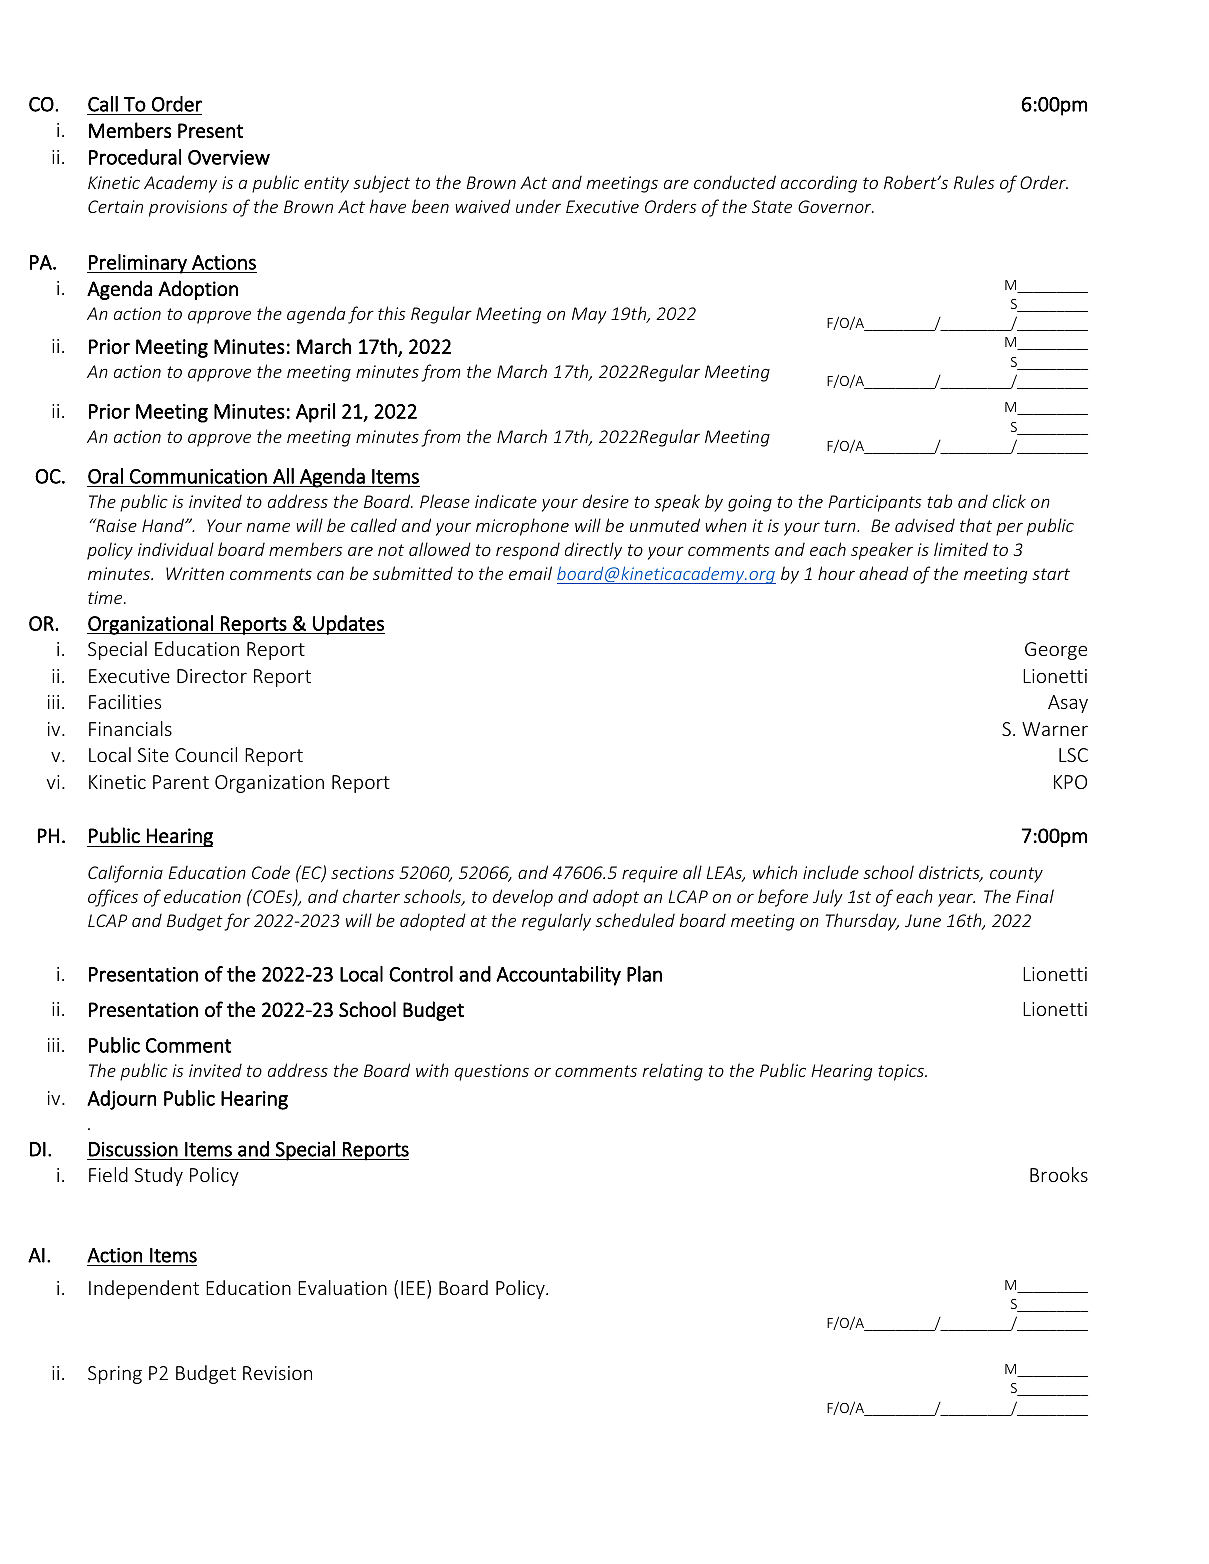  What do you see at coordinates (974, 182) in the image?
I see `Rules` at bounding box center [974, 182].
